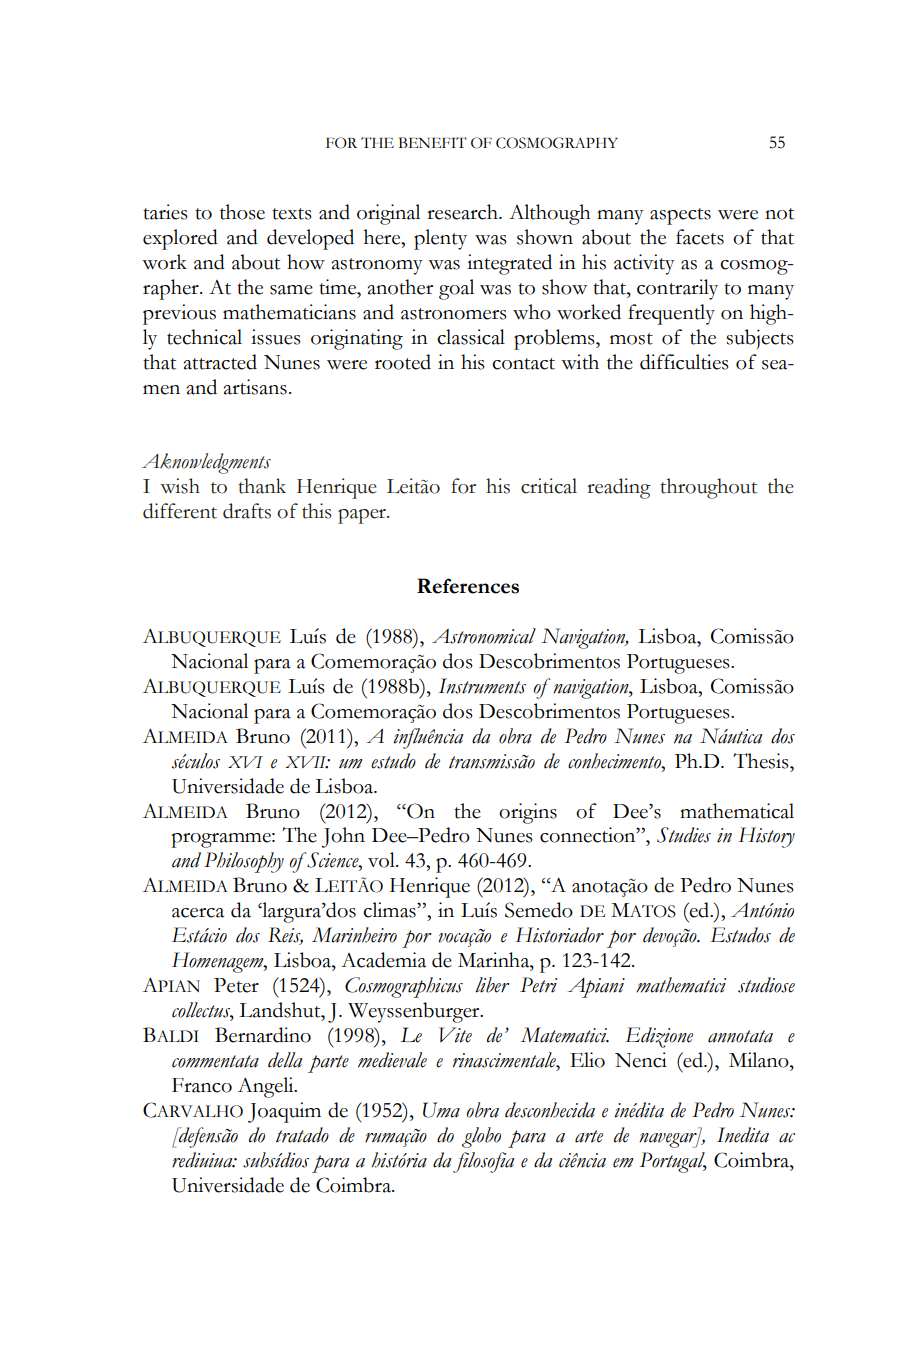  I want to click on Astronomical, so click(484, 636).
